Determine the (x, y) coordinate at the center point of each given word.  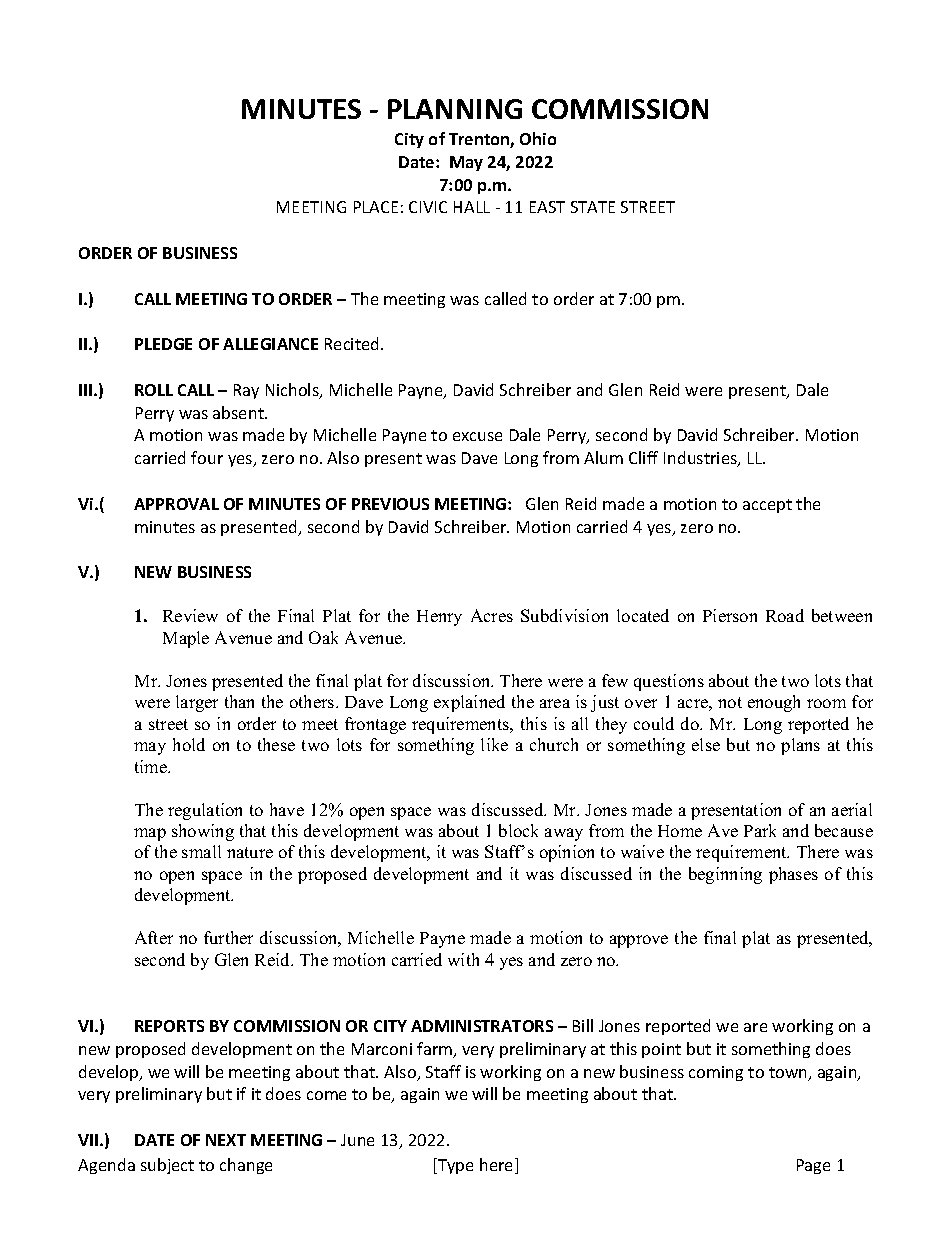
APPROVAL (176, 504)
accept (767, 506)
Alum (603, 457)
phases (793, 875)
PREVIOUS (390, 504)
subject (167, 1166)
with (463, 959)
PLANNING (455, 109)
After (154, 937)
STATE (593, 207)
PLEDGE (163, 344)
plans (800, 746)
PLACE (376, 207)
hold (189, 744)
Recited (353, 343)
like (494, 744)
